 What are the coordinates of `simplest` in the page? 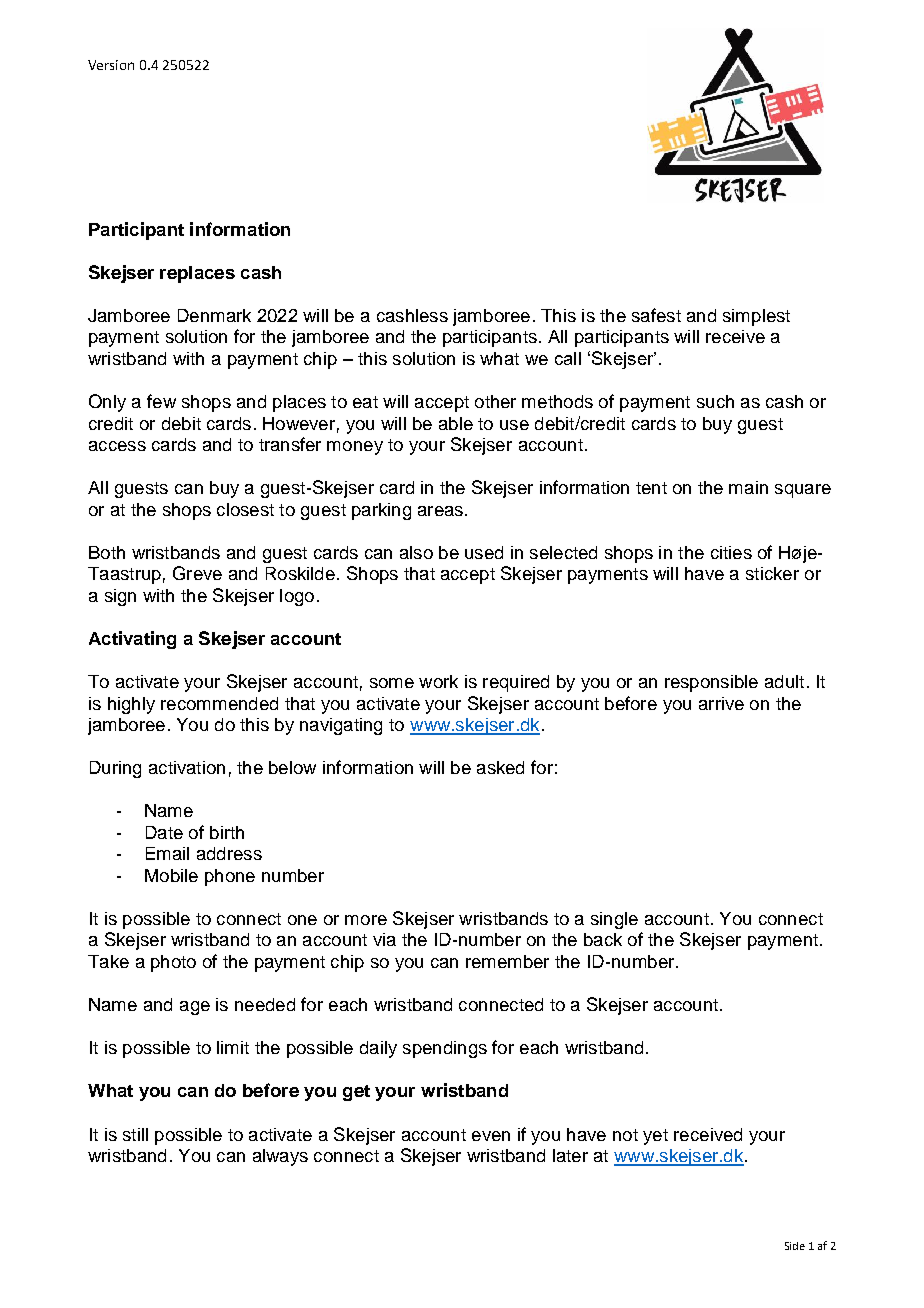 It's located at (756, 317).
